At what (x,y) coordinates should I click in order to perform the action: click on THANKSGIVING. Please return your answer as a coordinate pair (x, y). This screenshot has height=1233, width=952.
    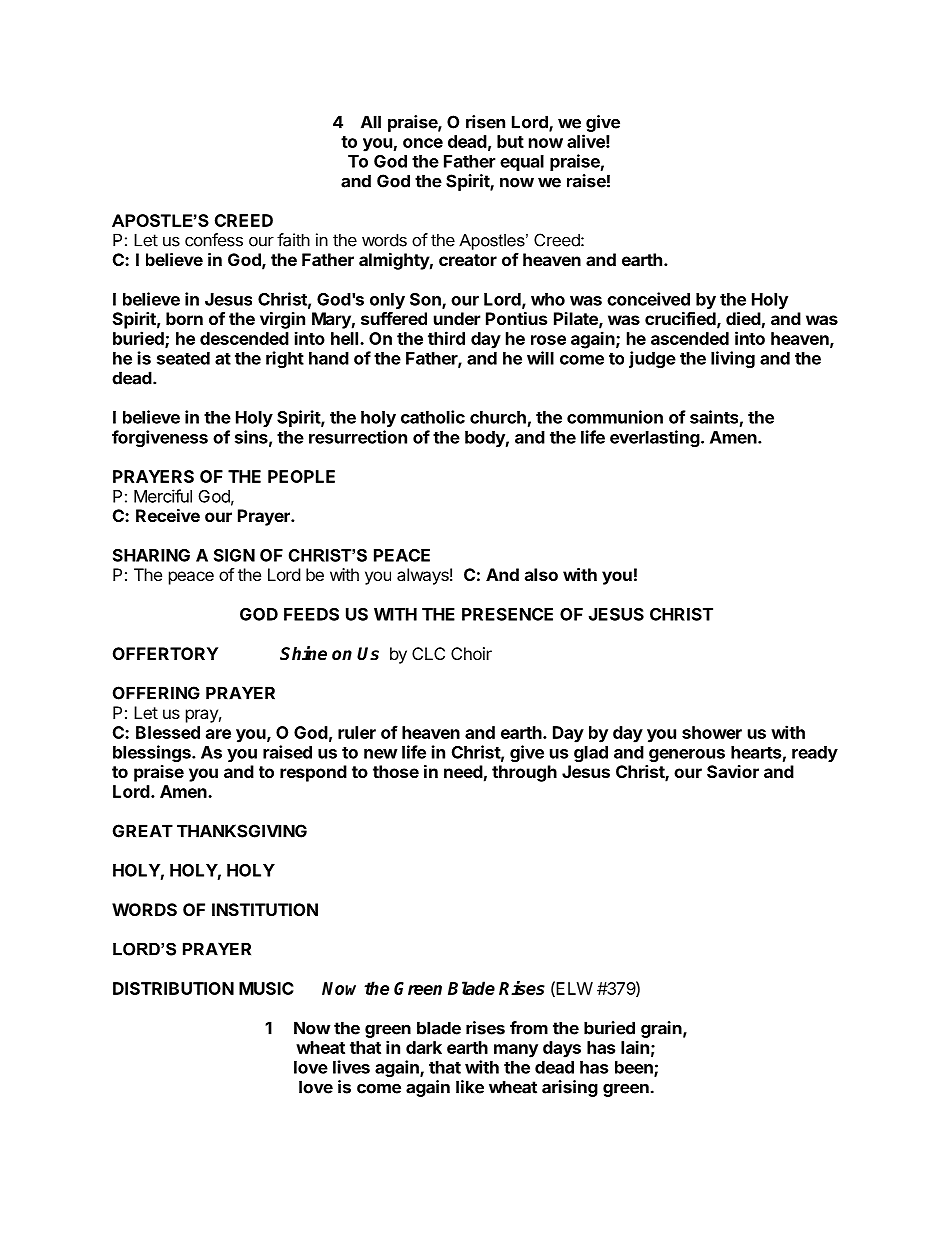
    Looking at the image, I should click on (242, 831).
